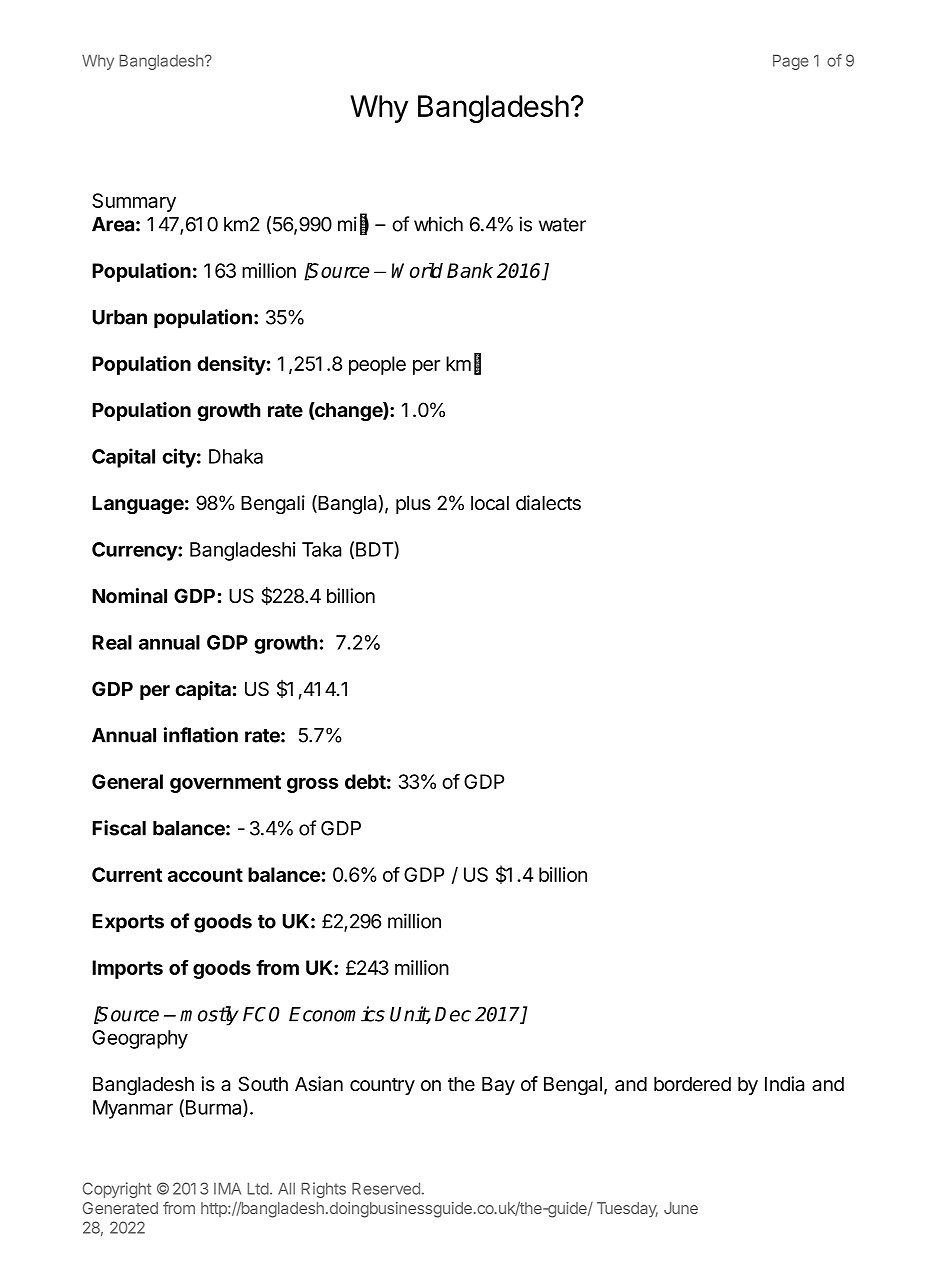 The height and width of the screenshot is (1288, 936). I want to click on which, so click(438, 224).
